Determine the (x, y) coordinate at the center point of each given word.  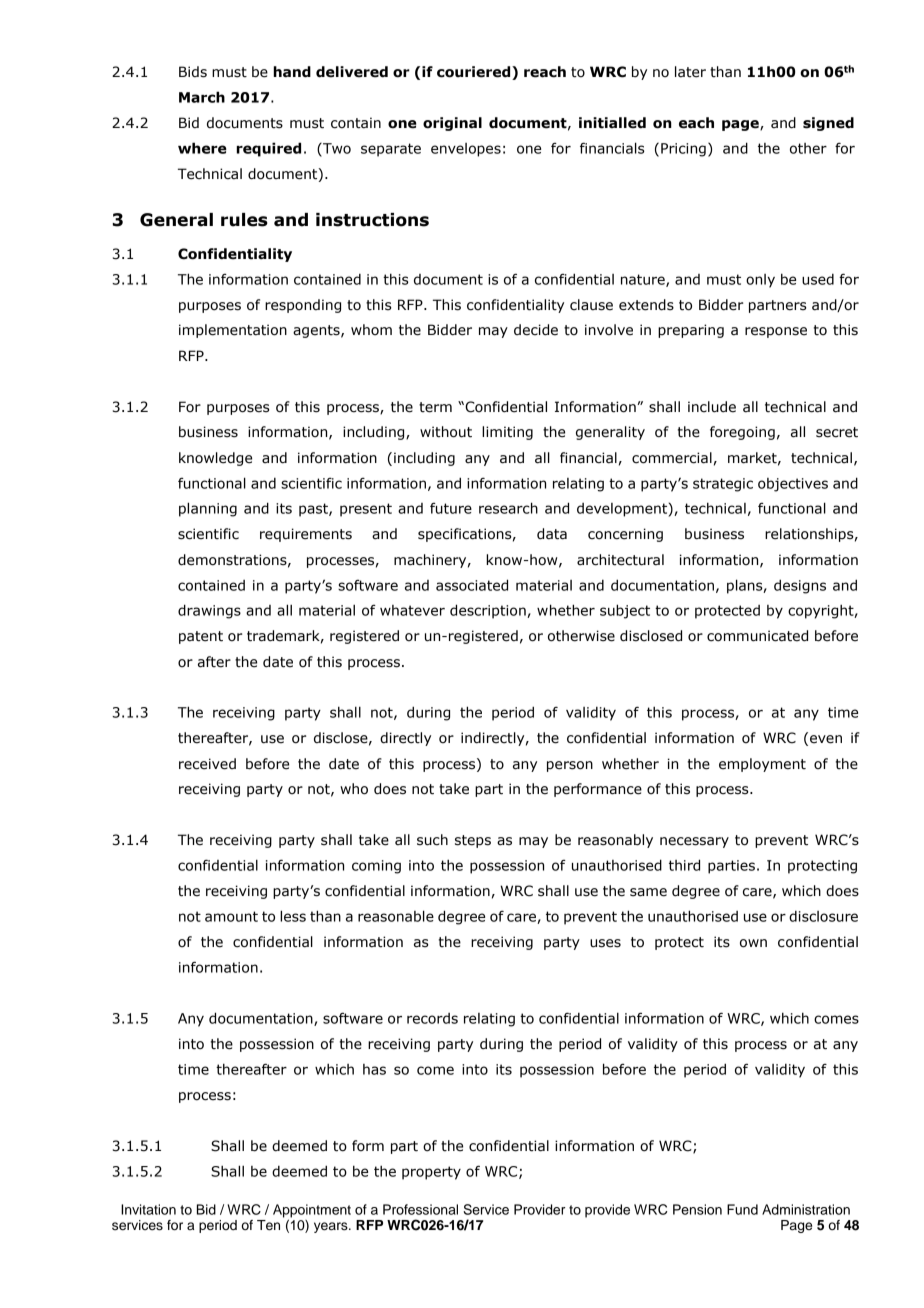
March (202, 97)
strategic (723, 485)
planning (208, 509)
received (207, 764)
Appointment (312, 1212)
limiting (507, 433)
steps (473, 841)
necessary (694, 842)
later (690, 72)
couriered (475, 73)
